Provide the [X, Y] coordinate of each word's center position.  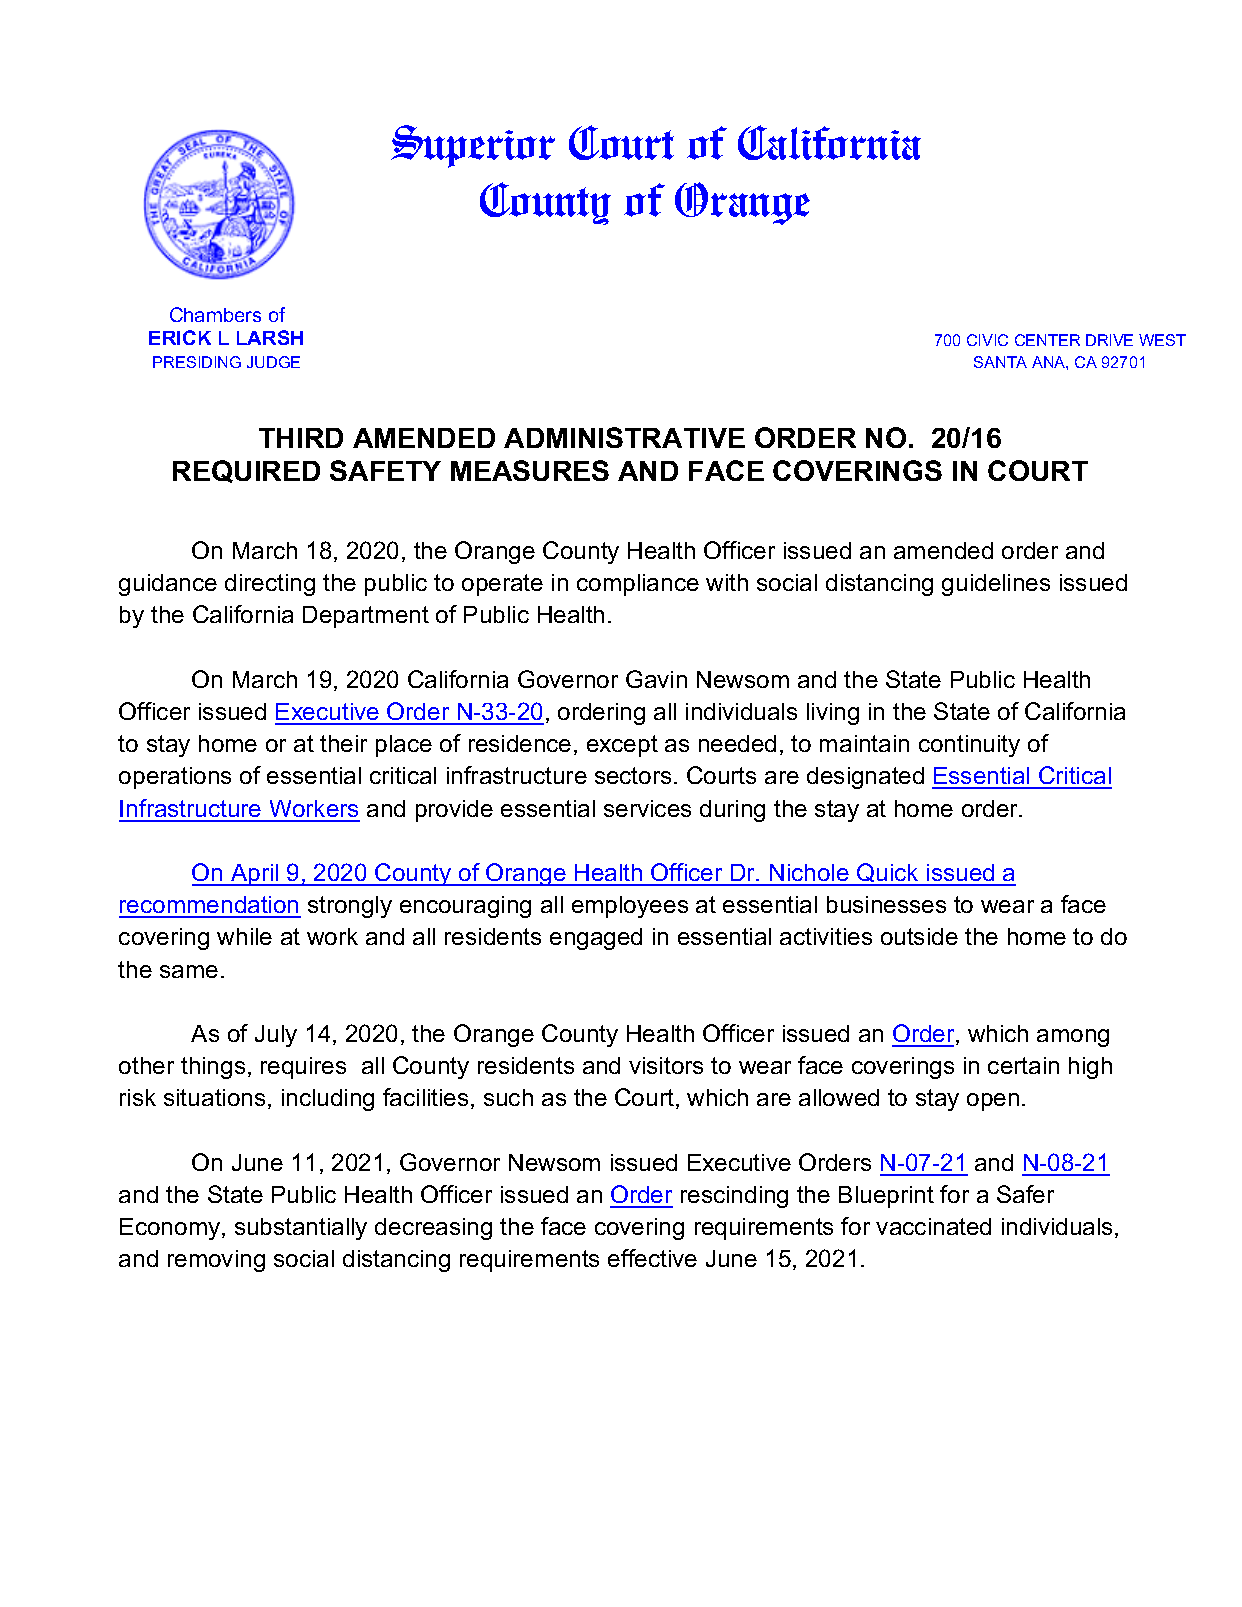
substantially [301, 1229]
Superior [473, 146]
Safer [1025, 1194]
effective [652, 1258]
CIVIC [987, 340]
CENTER [1047, 340]
